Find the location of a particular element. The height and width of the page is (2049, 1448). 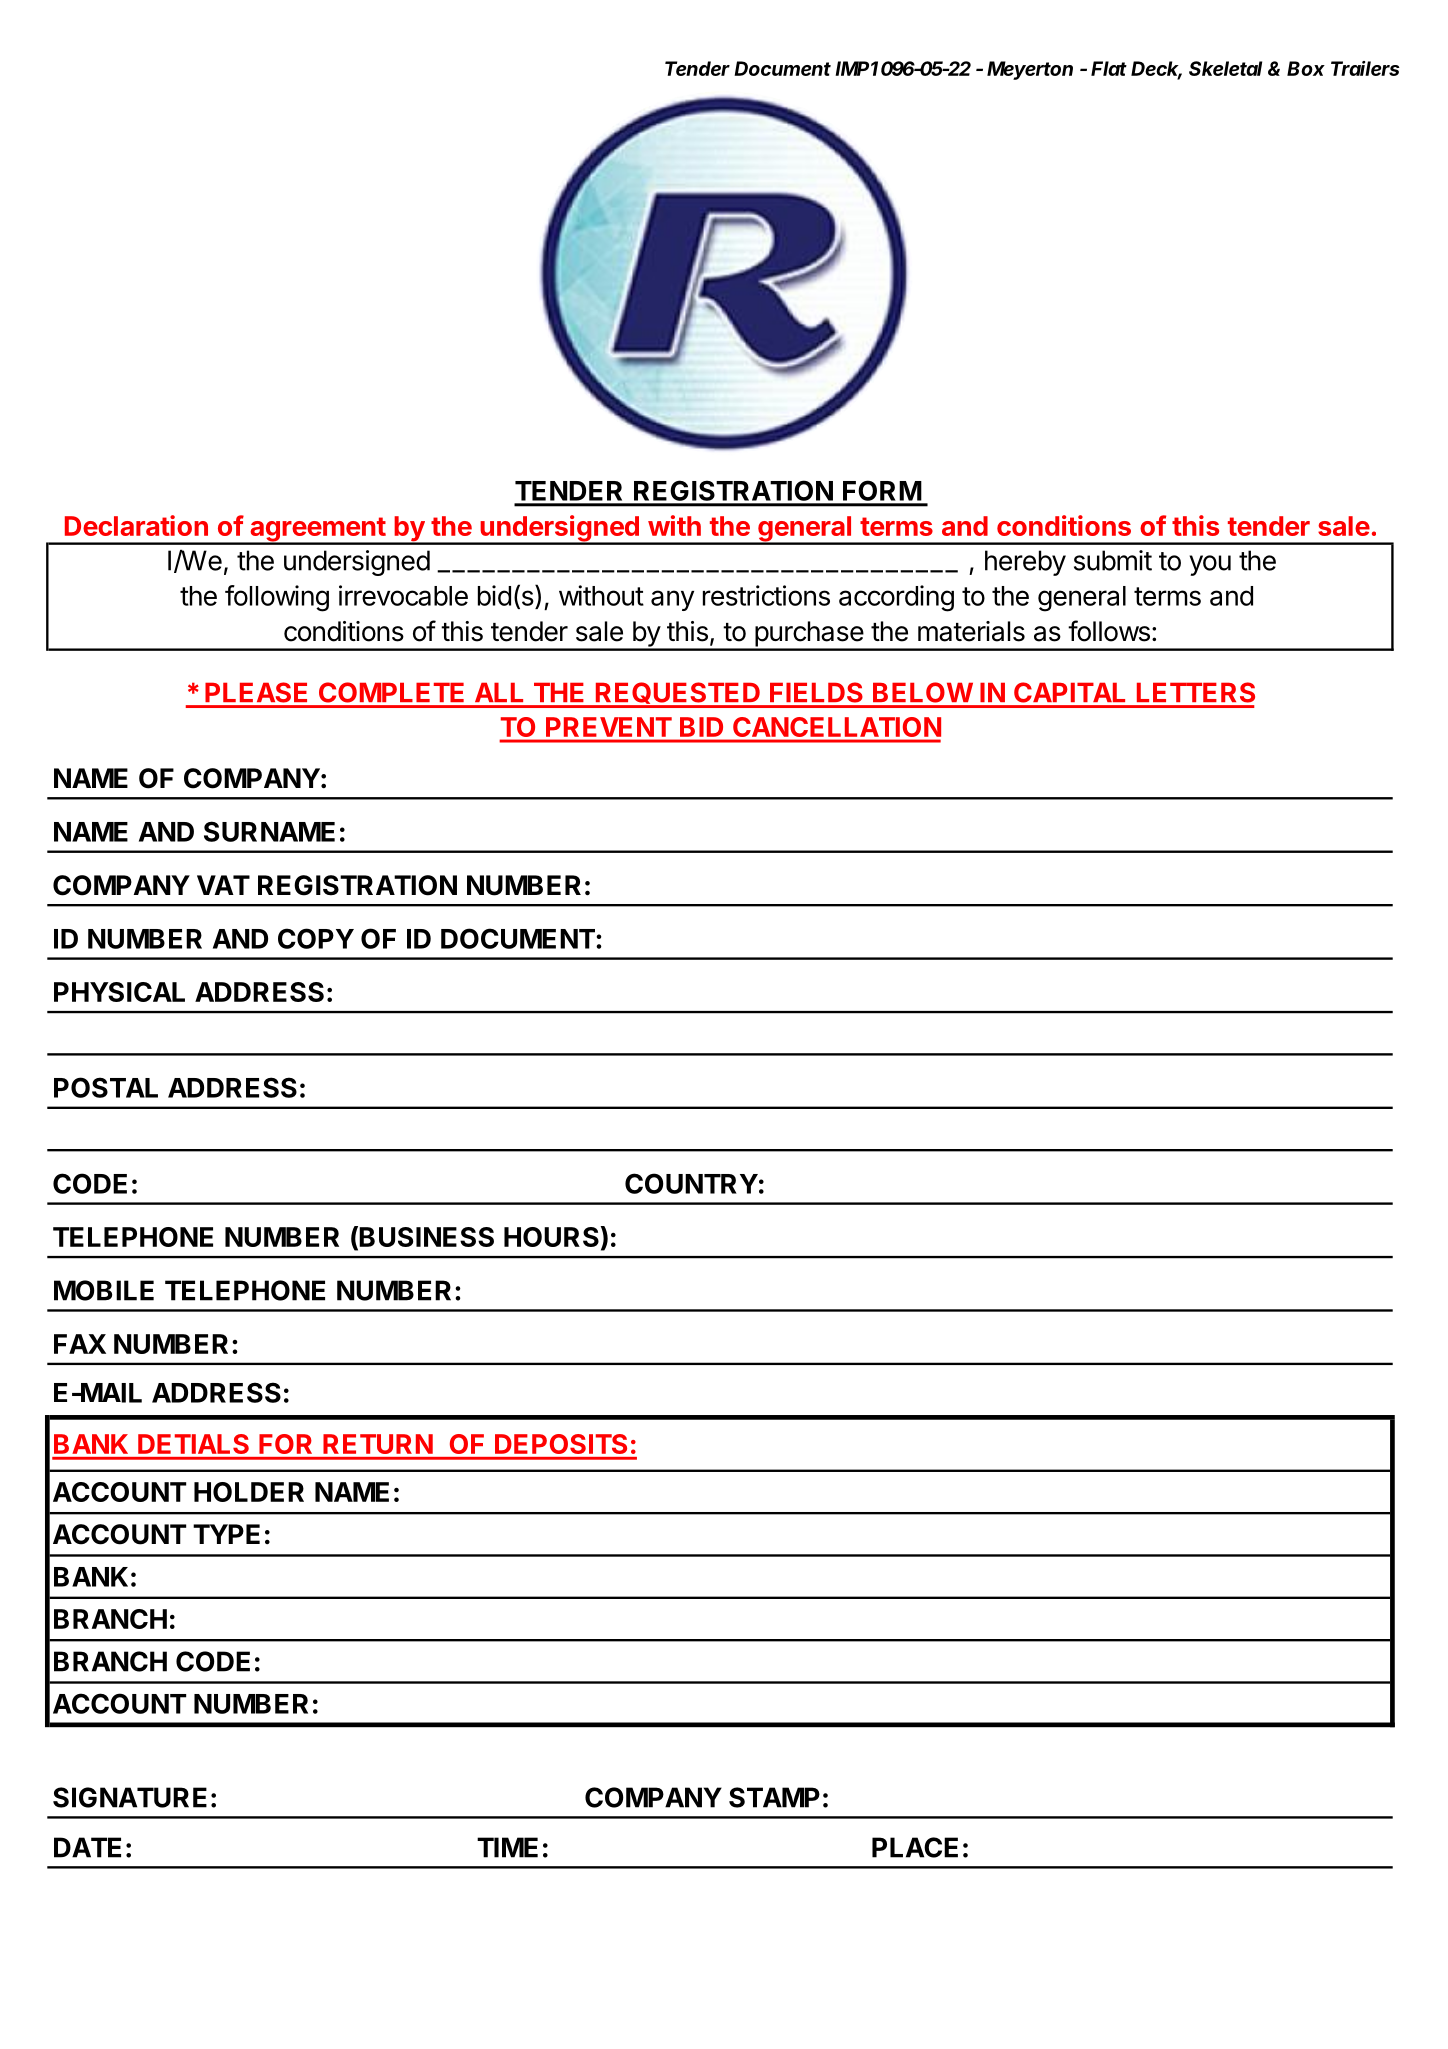

STAMP is located at coordinates (774, 1797).
